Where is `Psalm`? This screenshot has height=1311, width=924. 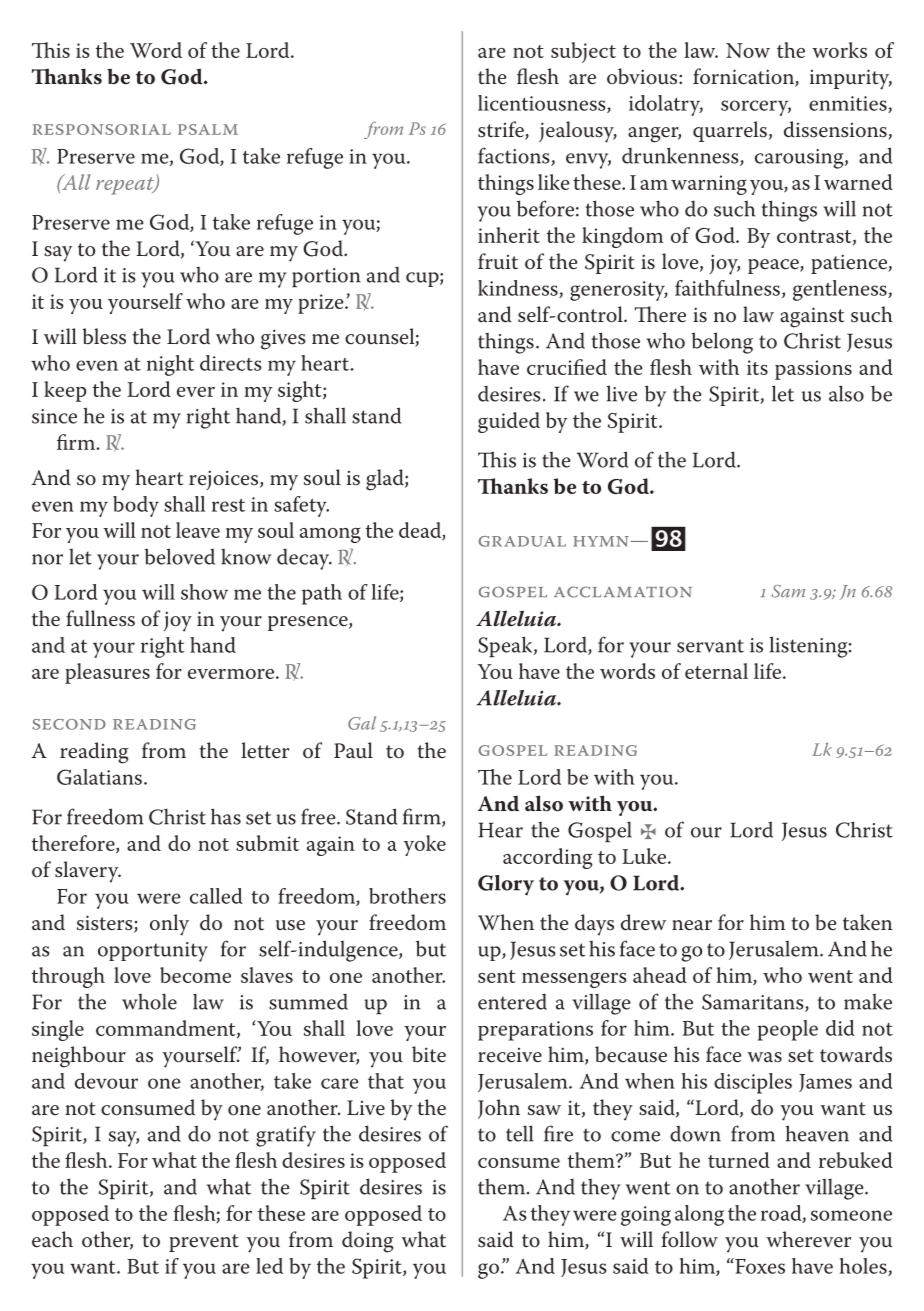
Psalm is located at coordinates (208, 129).
